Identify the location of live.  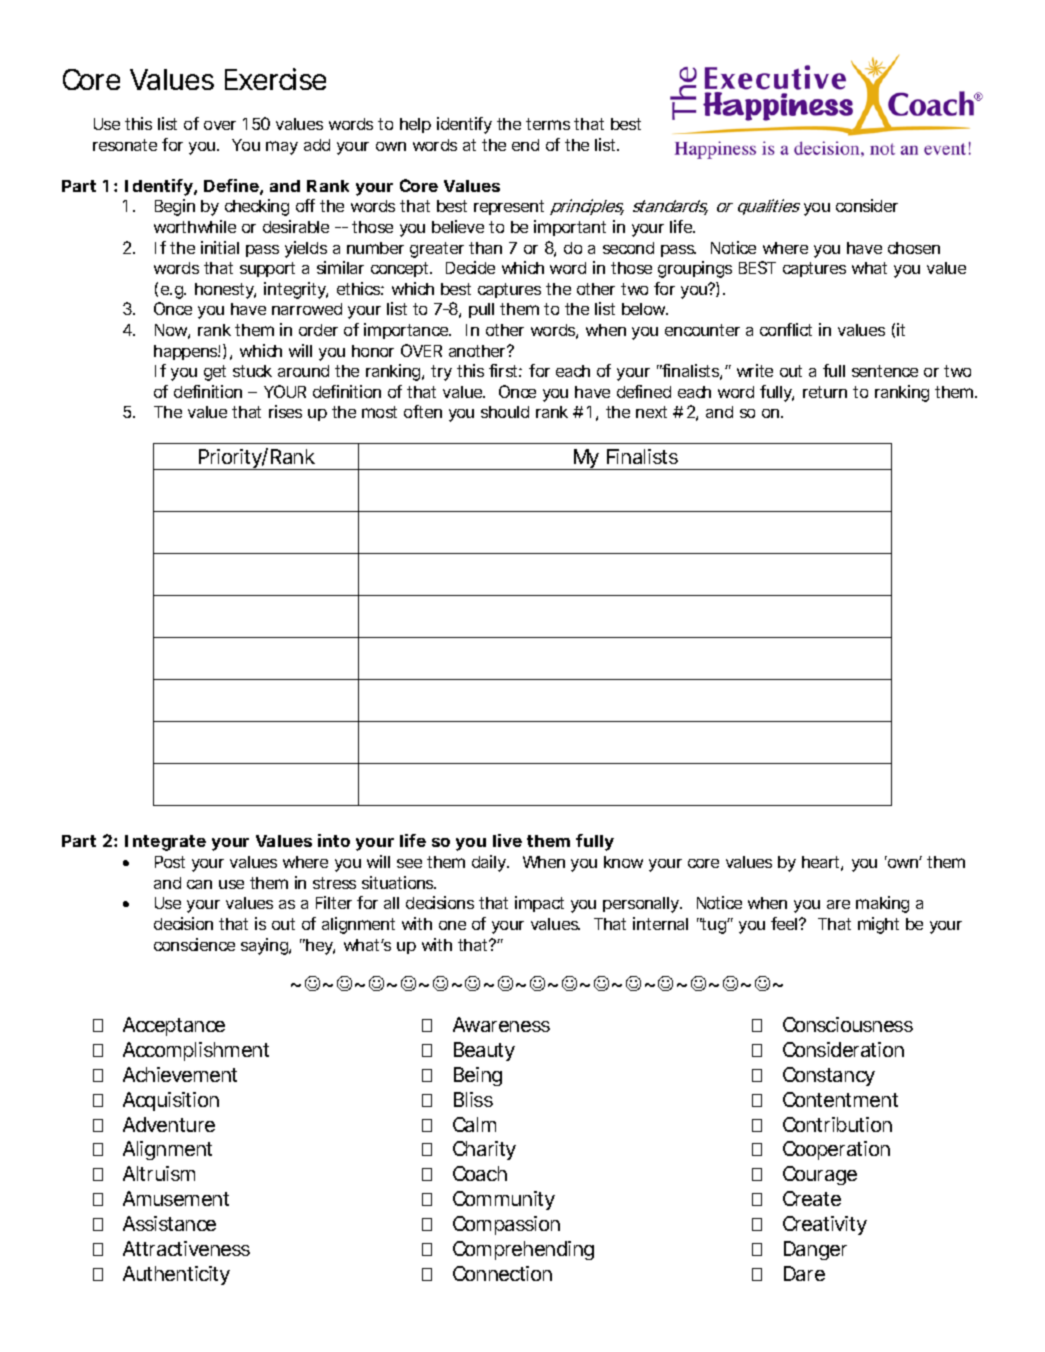
(507, 840).
